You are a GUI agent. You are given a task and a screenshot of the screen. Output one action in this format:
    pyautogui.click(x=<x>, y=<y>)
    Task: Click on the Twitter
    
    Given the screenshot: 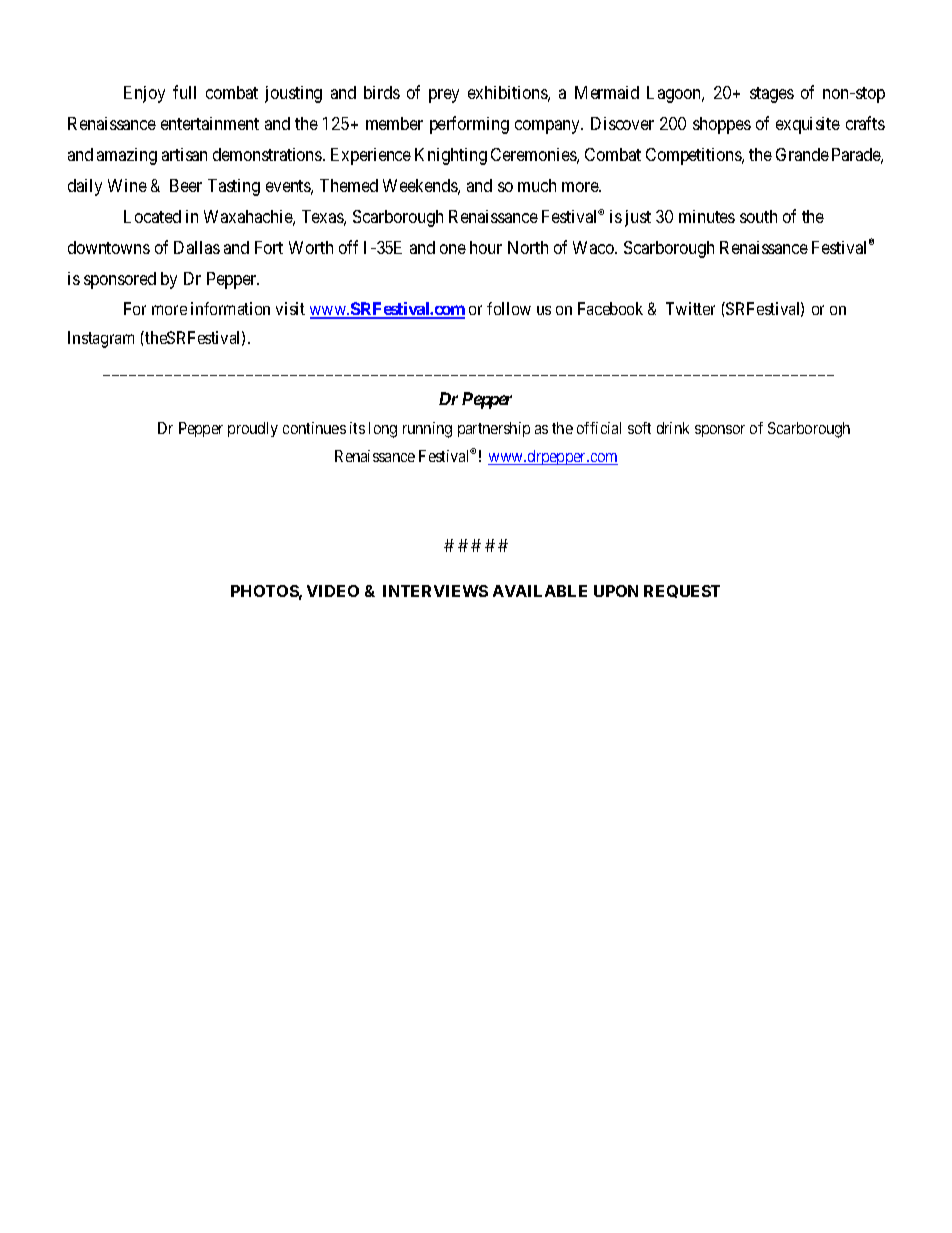 What is the action you would take?
    pyautogui.click(x=690, y=308)
